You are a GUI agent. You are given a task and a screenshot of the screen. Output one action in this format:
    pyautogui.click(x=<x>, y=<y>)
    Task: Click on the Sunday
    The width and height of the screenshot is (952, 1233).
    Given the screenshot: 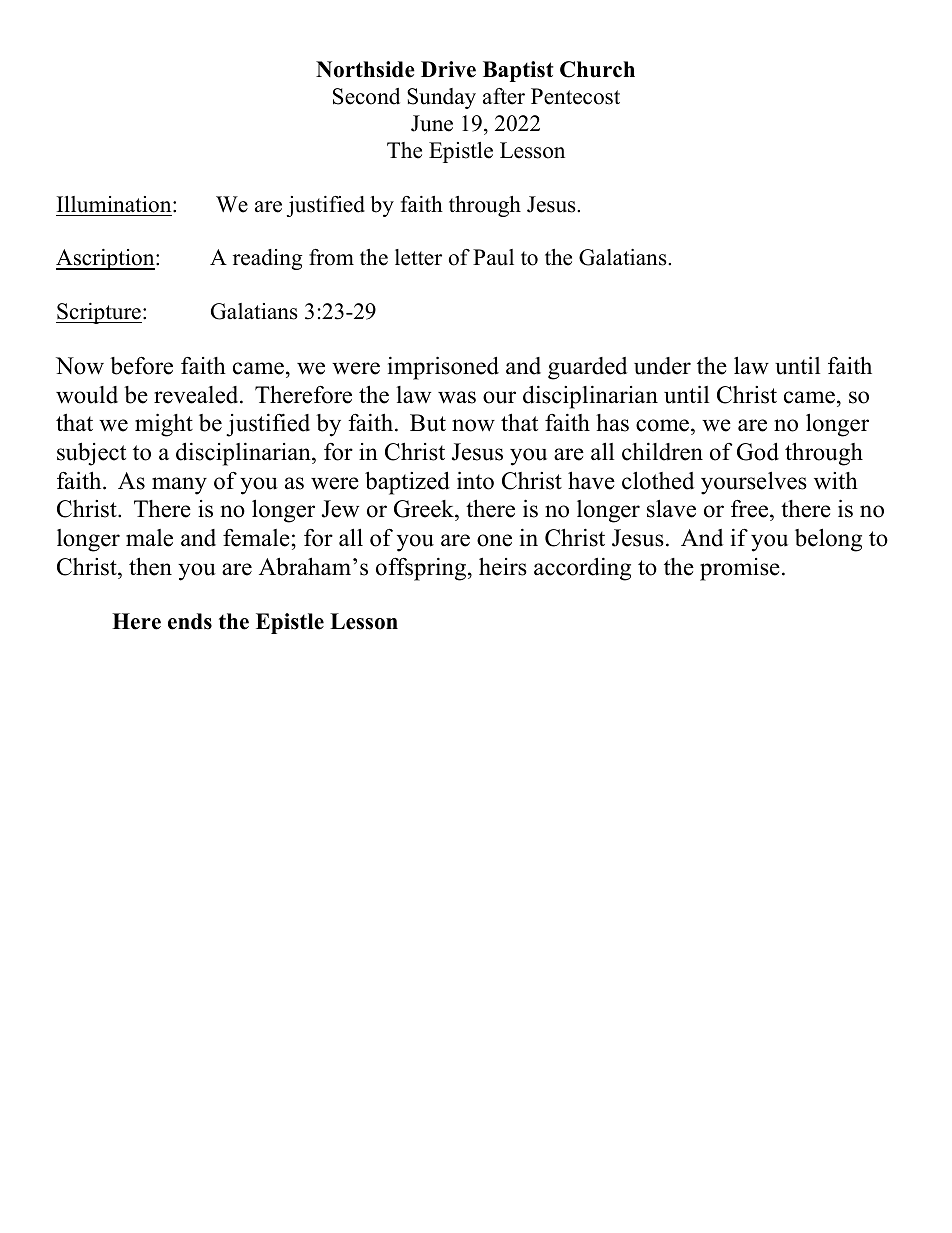 What is the action you would take?
    pyautogui.click(x=441, y=98)
